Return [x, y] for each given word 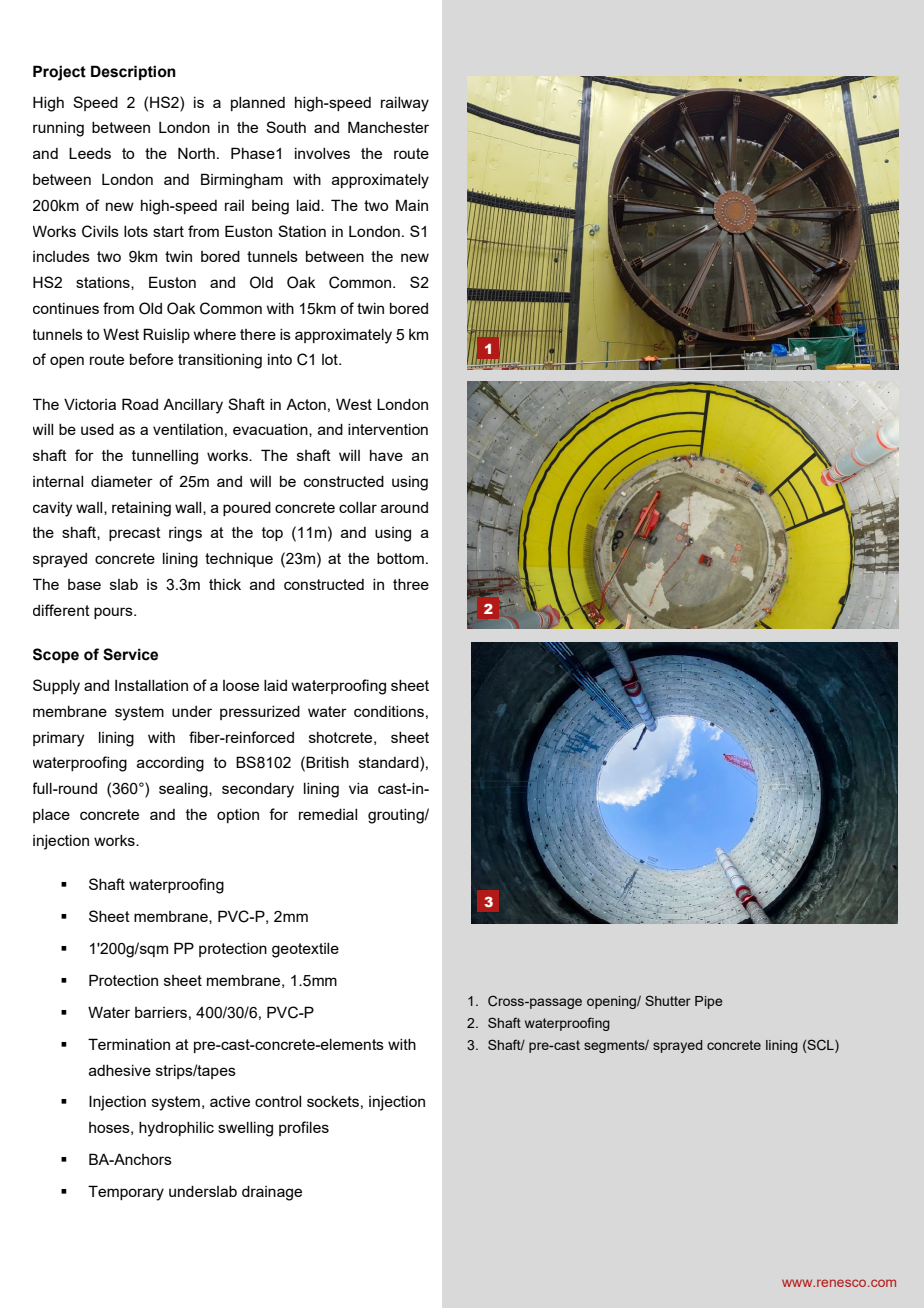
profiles [304, 1128]
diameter [122, 481]
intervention [388, 429]
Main [412, 205]
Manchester [388, 127]
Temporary [126, 1193]
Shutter [668, 1000]
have [386, 455]
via [358, 788]
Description [133, 72]
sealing [184, 790]
